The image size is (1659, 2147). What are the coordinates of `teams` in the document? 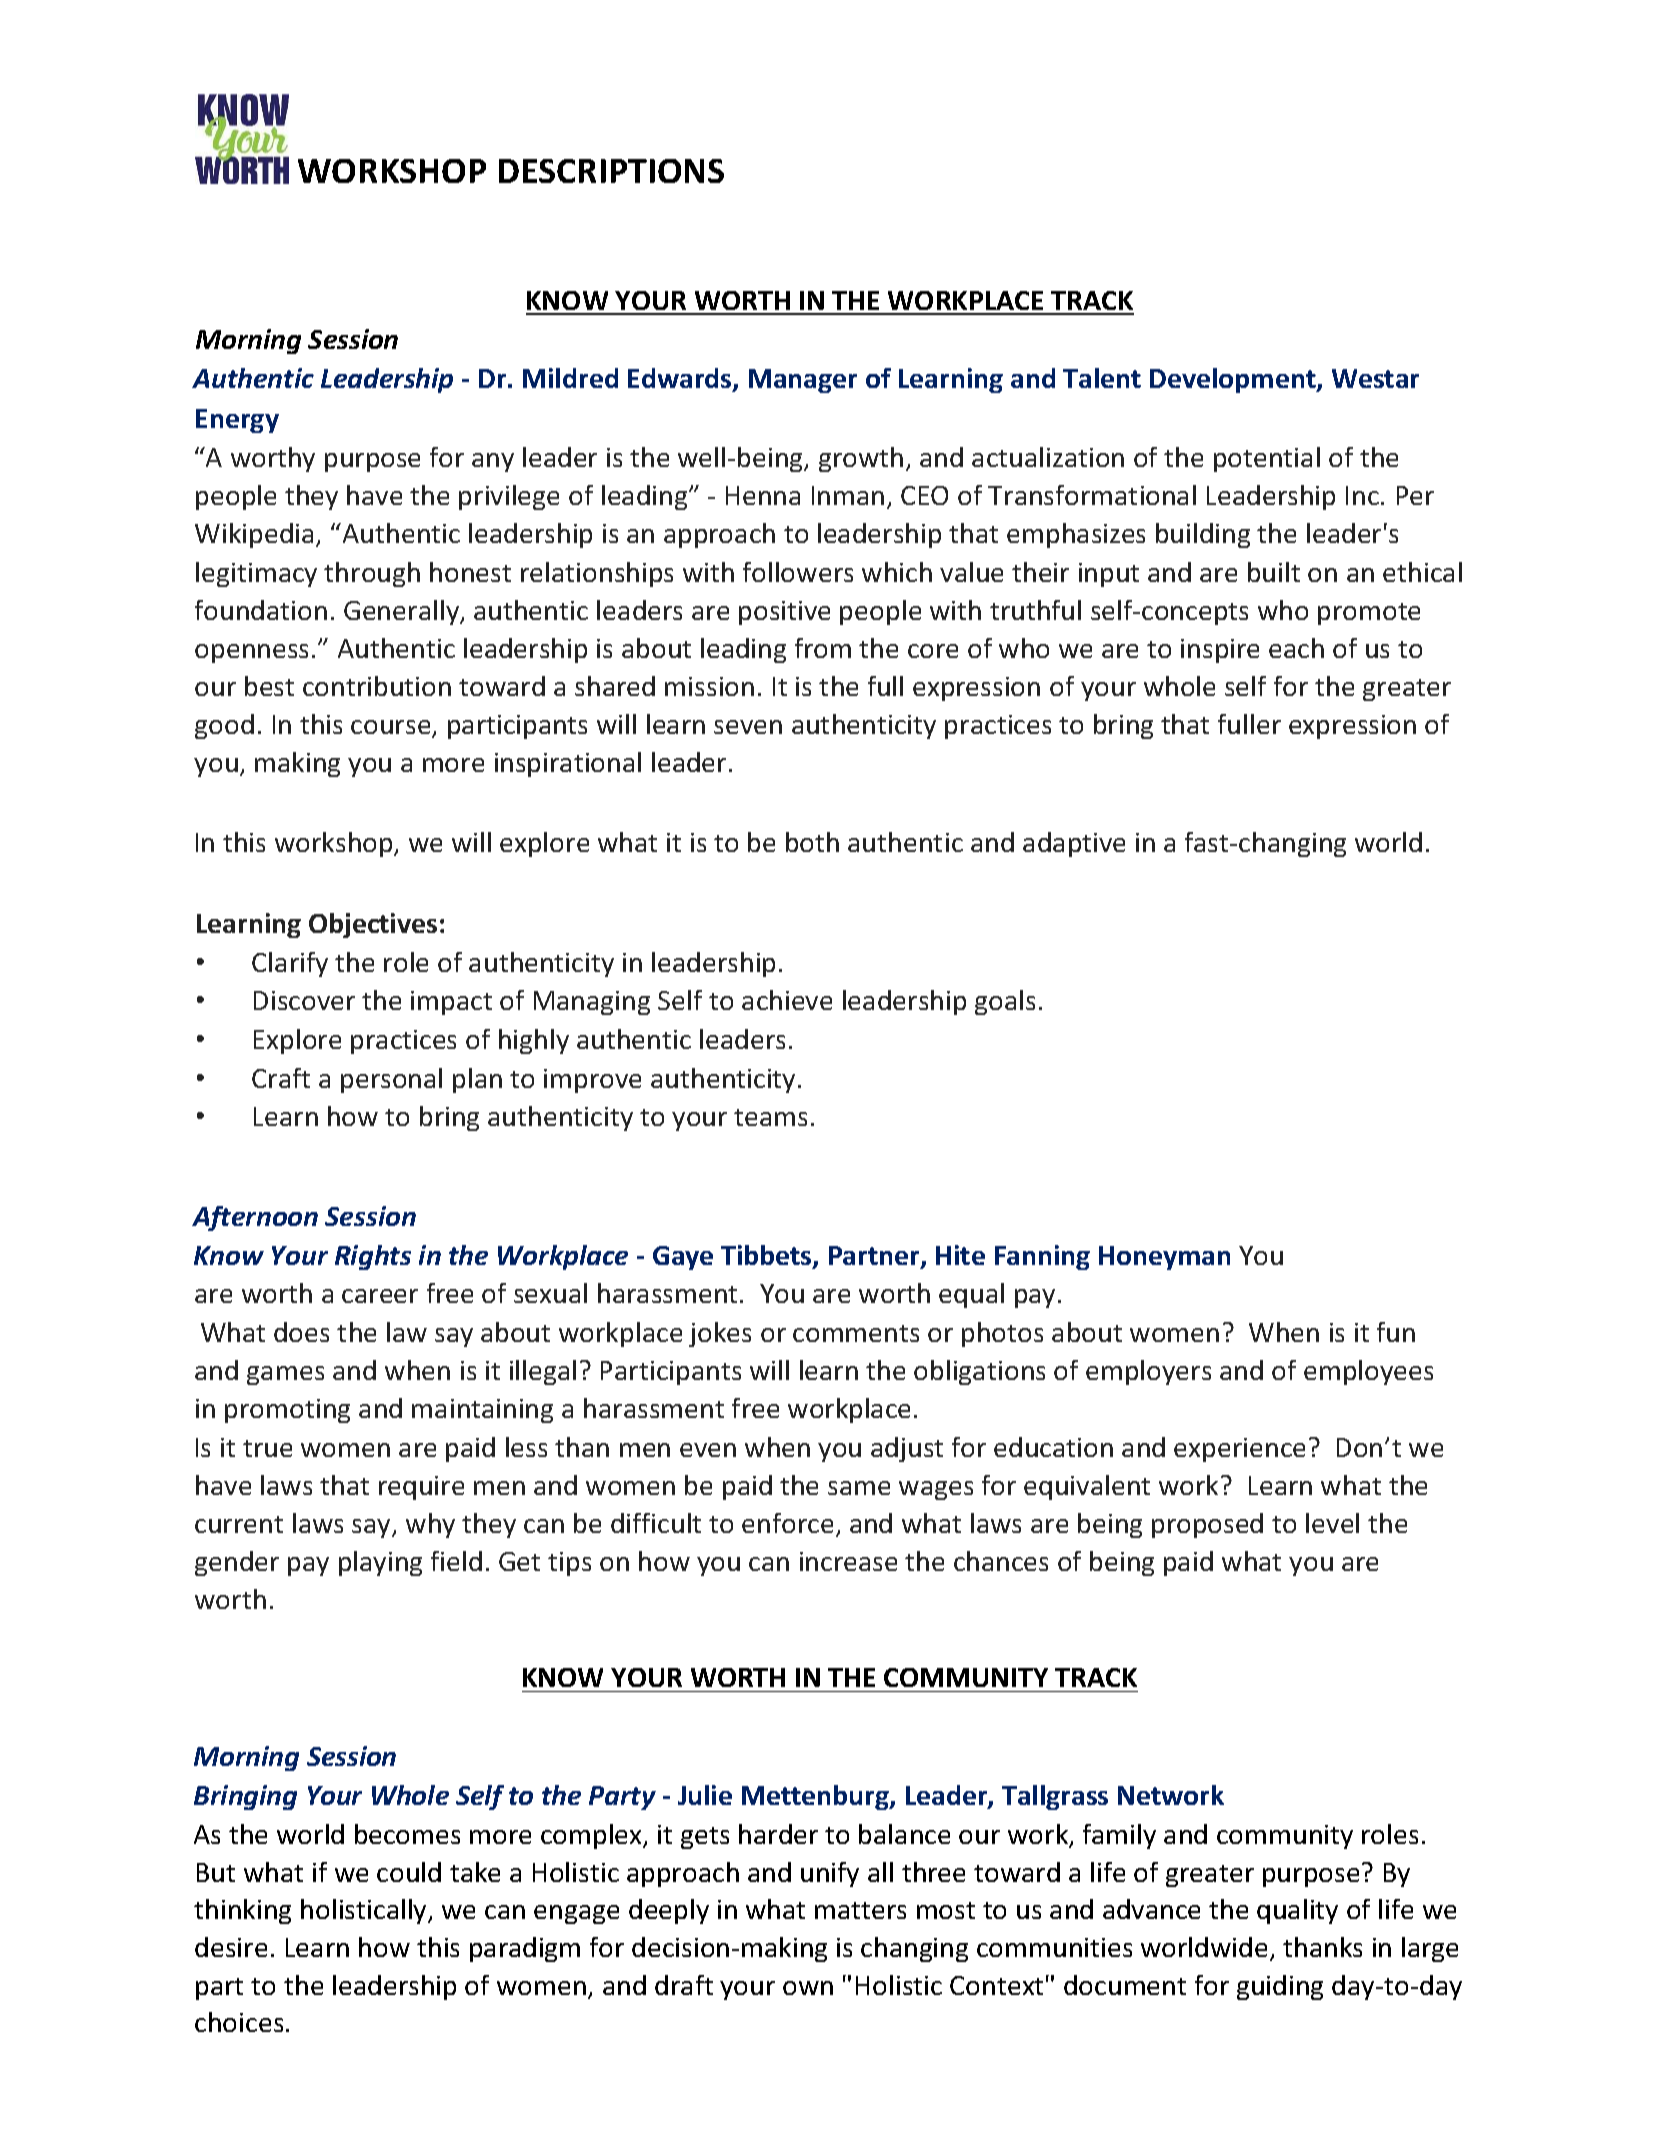 It's located at (770, 1117).
